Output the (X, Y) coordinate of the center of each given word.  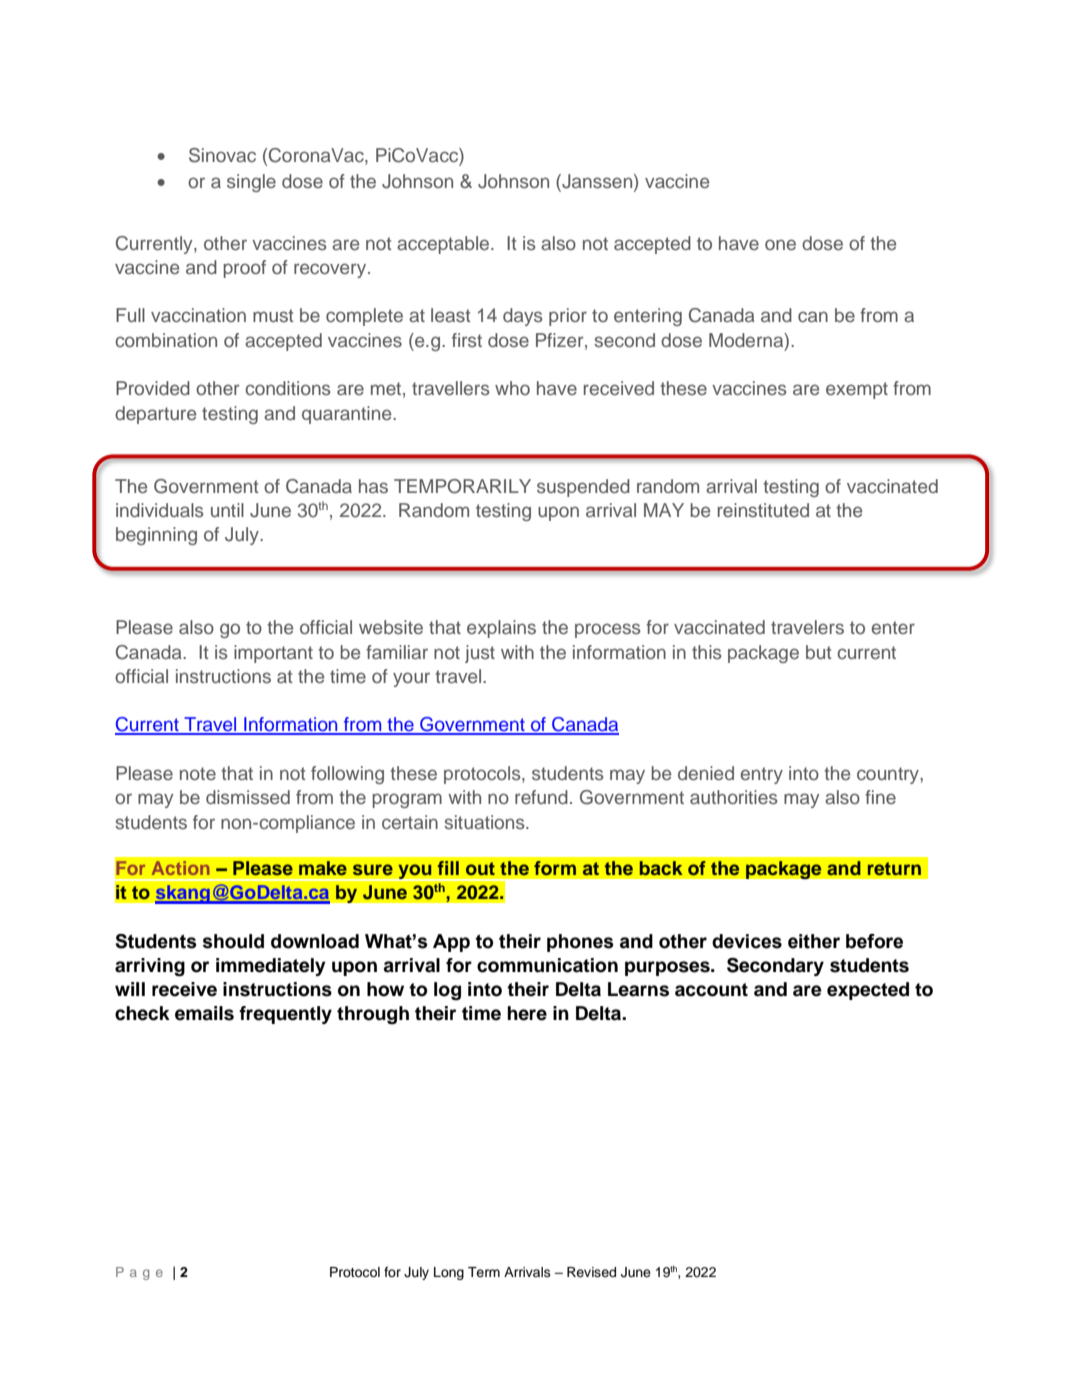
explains (501, 629)
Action (180, 868)
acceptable (444, 245)
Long (449, 1273)
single (251, 183)
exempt (857, 390)
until (227, 510)
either (814, 941)
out (480, 868)
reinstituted (763, 510)
